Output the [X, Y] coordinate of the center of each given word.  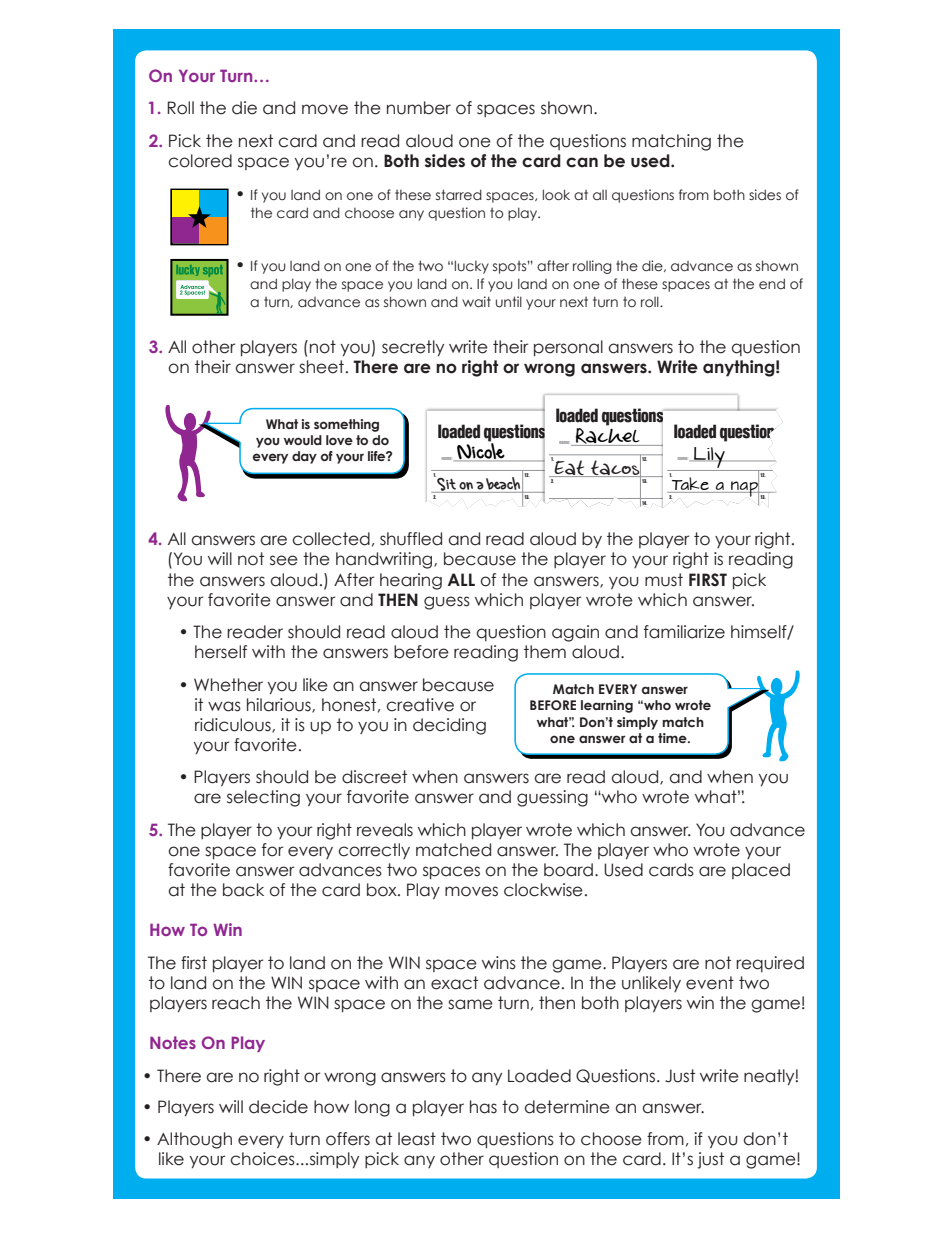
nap [744, 489]
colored [200, 161]
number [419, 108]
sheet [321, 367]
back [243, 890]
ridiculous [234, 725]
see [284, 560]
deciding [449, 726]
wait [476, 301]
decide [278, 1107]
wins [499, 963]
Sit [446, 484]
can [582, 162]
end [772, 283]
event [710, 983]
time [673, 738]
